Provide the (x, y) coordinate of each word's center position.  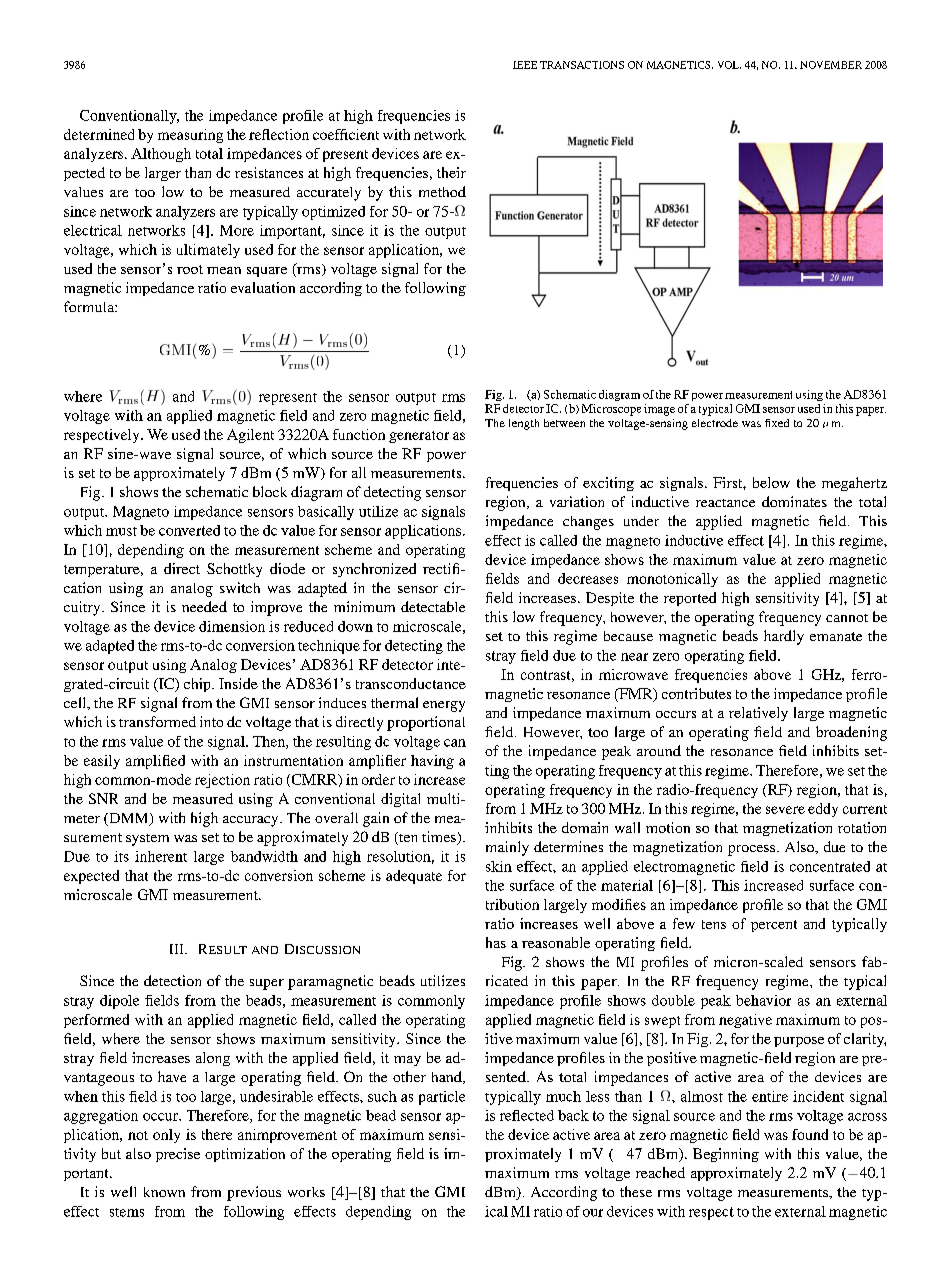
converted (189, 530)
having (432, 762)
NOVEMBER (831, 65)
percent (774, 926)
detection (172, 980)
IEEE (525, 65)
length (524, 424)
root (190, 269)
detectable (433, 606)
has (496, 942)
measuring (190, 136)
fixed (777, 423)
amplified (155, 762)
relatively (758, 714)
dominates (794, 501)
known (164, 1192)
